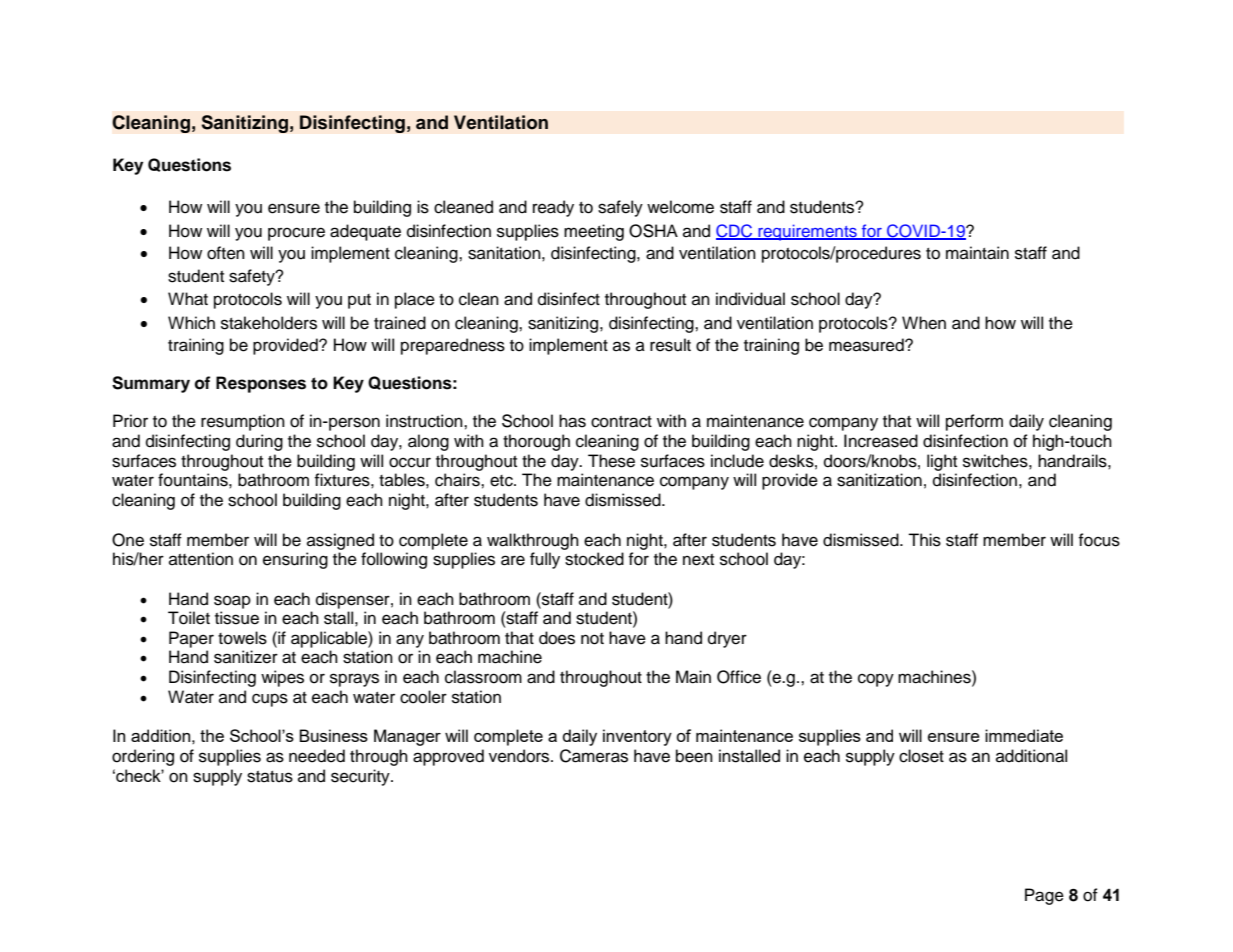 The height and width of the screenshot is (952, 1233). I want to click on status, so click(270, 777).
